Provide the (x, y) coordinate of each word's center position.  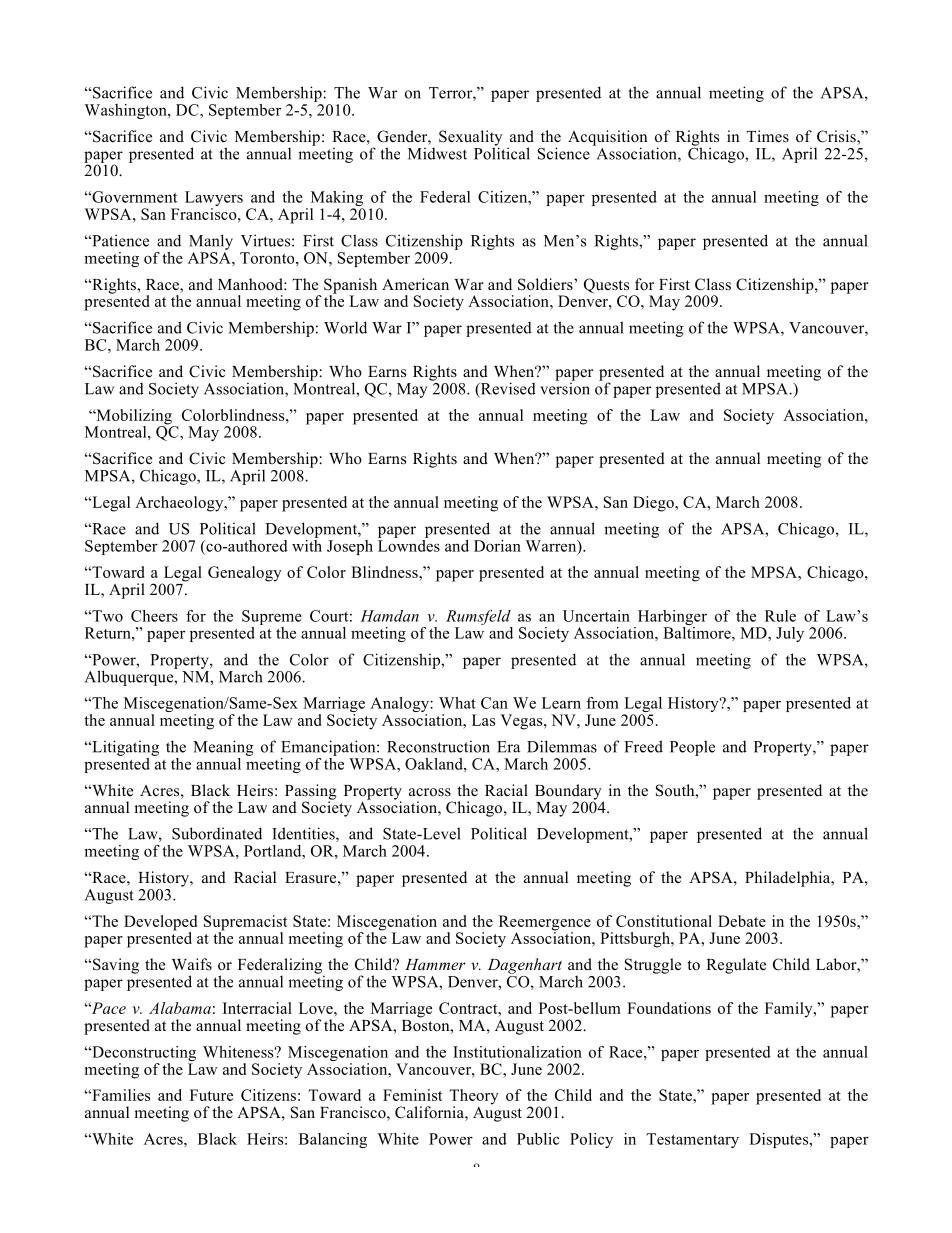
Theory (474, 1098)
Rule (780, 616)
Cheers (154, 616)
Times (768, 136)
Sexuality (471, 139)
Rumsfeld (479, 619)
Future (211, 1095)
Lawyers (214, 200)
